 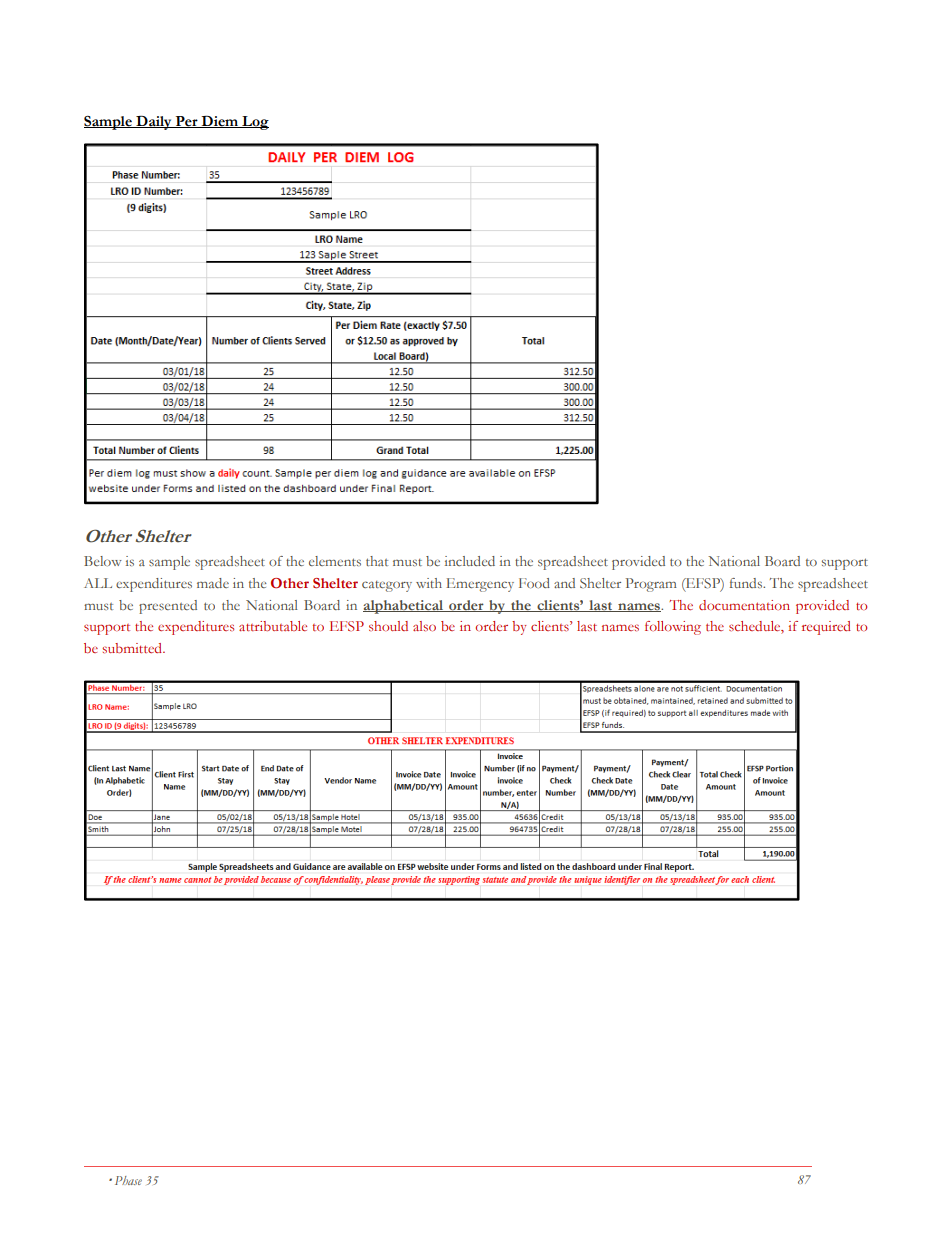 What do you see at coordinates (254, 123) in the document?
I see `Log` at bounding box center [254, 123].
